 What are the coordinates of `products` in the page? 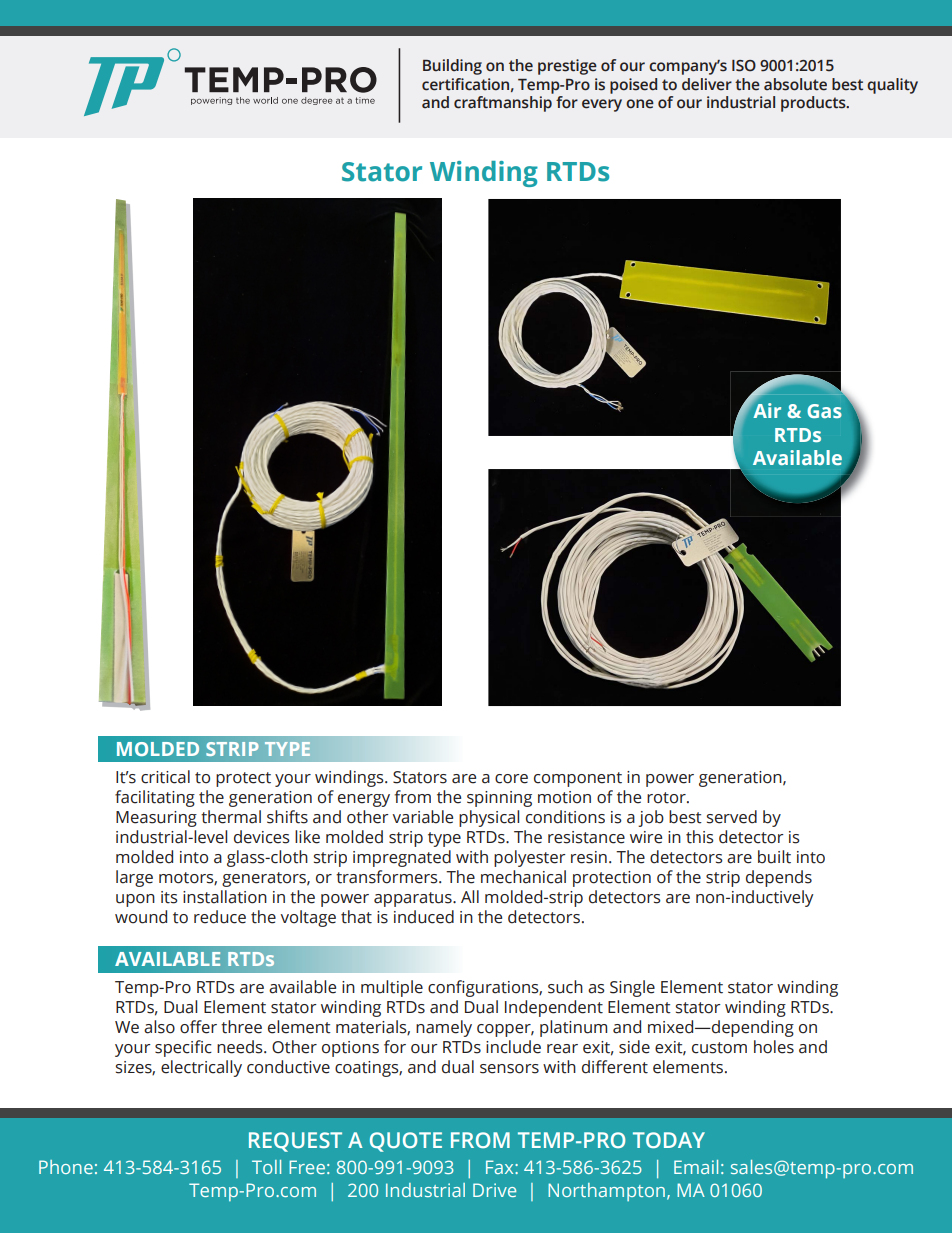 It's located at (814, 104).
